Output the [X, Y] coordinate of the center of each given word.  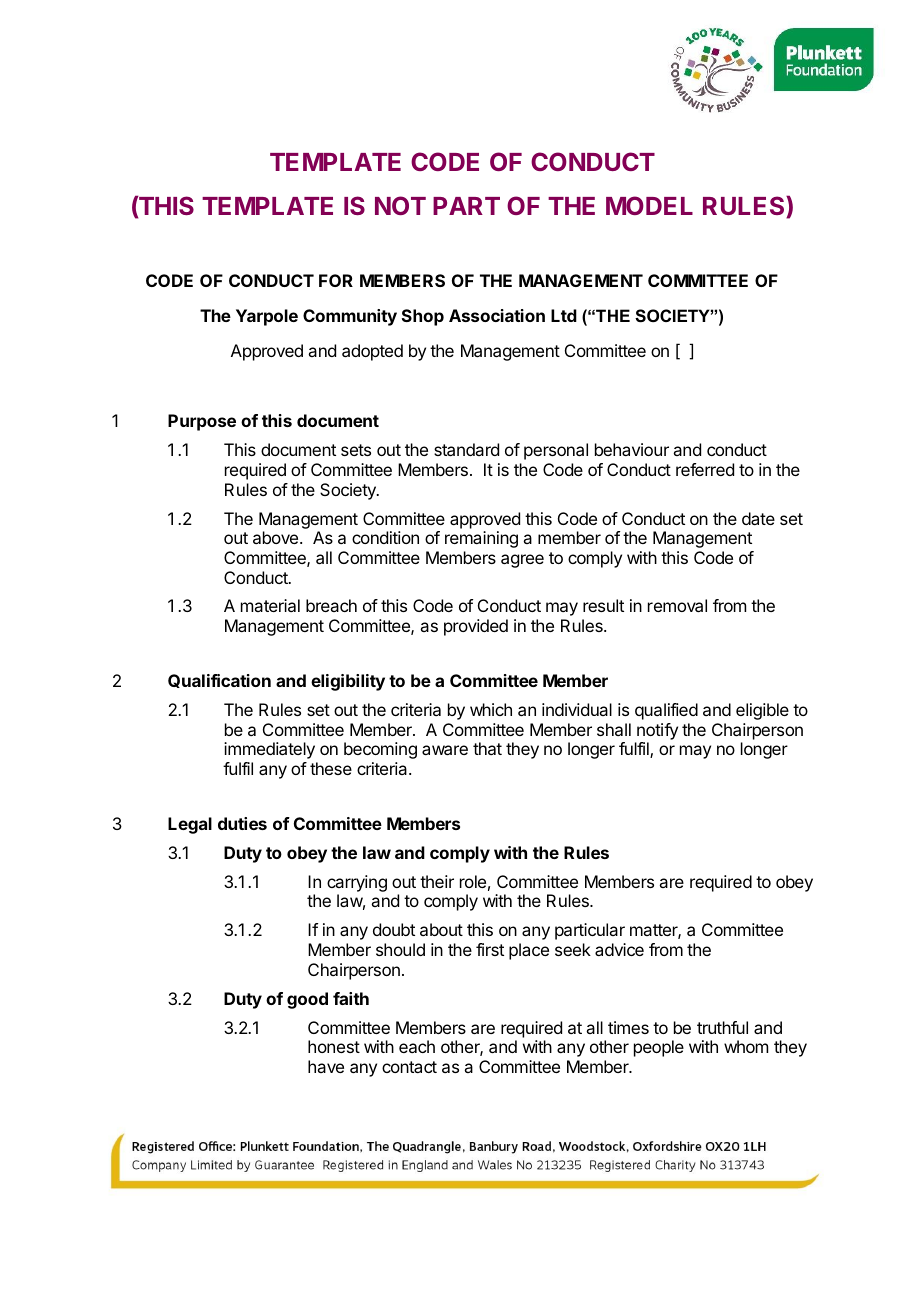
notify [657, 731]
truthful [722, 1027]
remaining [481, 539]
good [307, 1000]
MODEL [649, 205]
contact [409, 1067]
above [275, 537]
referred [705, 469]
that [487, 748]
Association [497, 315]
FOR [336, 280]
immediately [269, 750]
